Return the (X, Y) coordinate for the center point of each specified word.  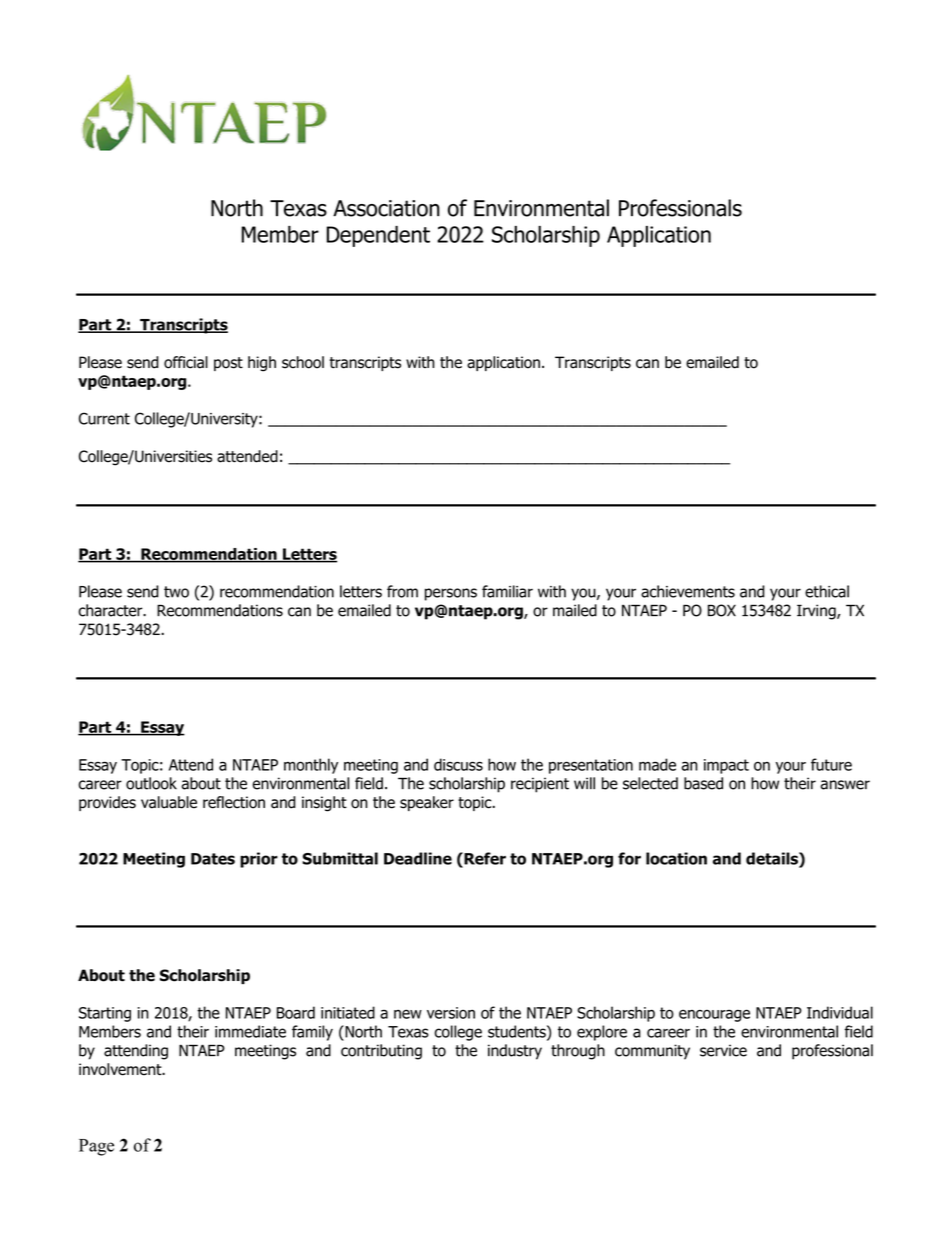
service (723, 1050)
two (176, 592)
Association (386, 208)
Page (96, 1147)
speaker (427, 803)
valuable (169, 802)
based (703, 783)
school (303, 362)
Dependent (378, 236)
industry (515, 1052)
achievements (688, 591)
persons (451, 594)
